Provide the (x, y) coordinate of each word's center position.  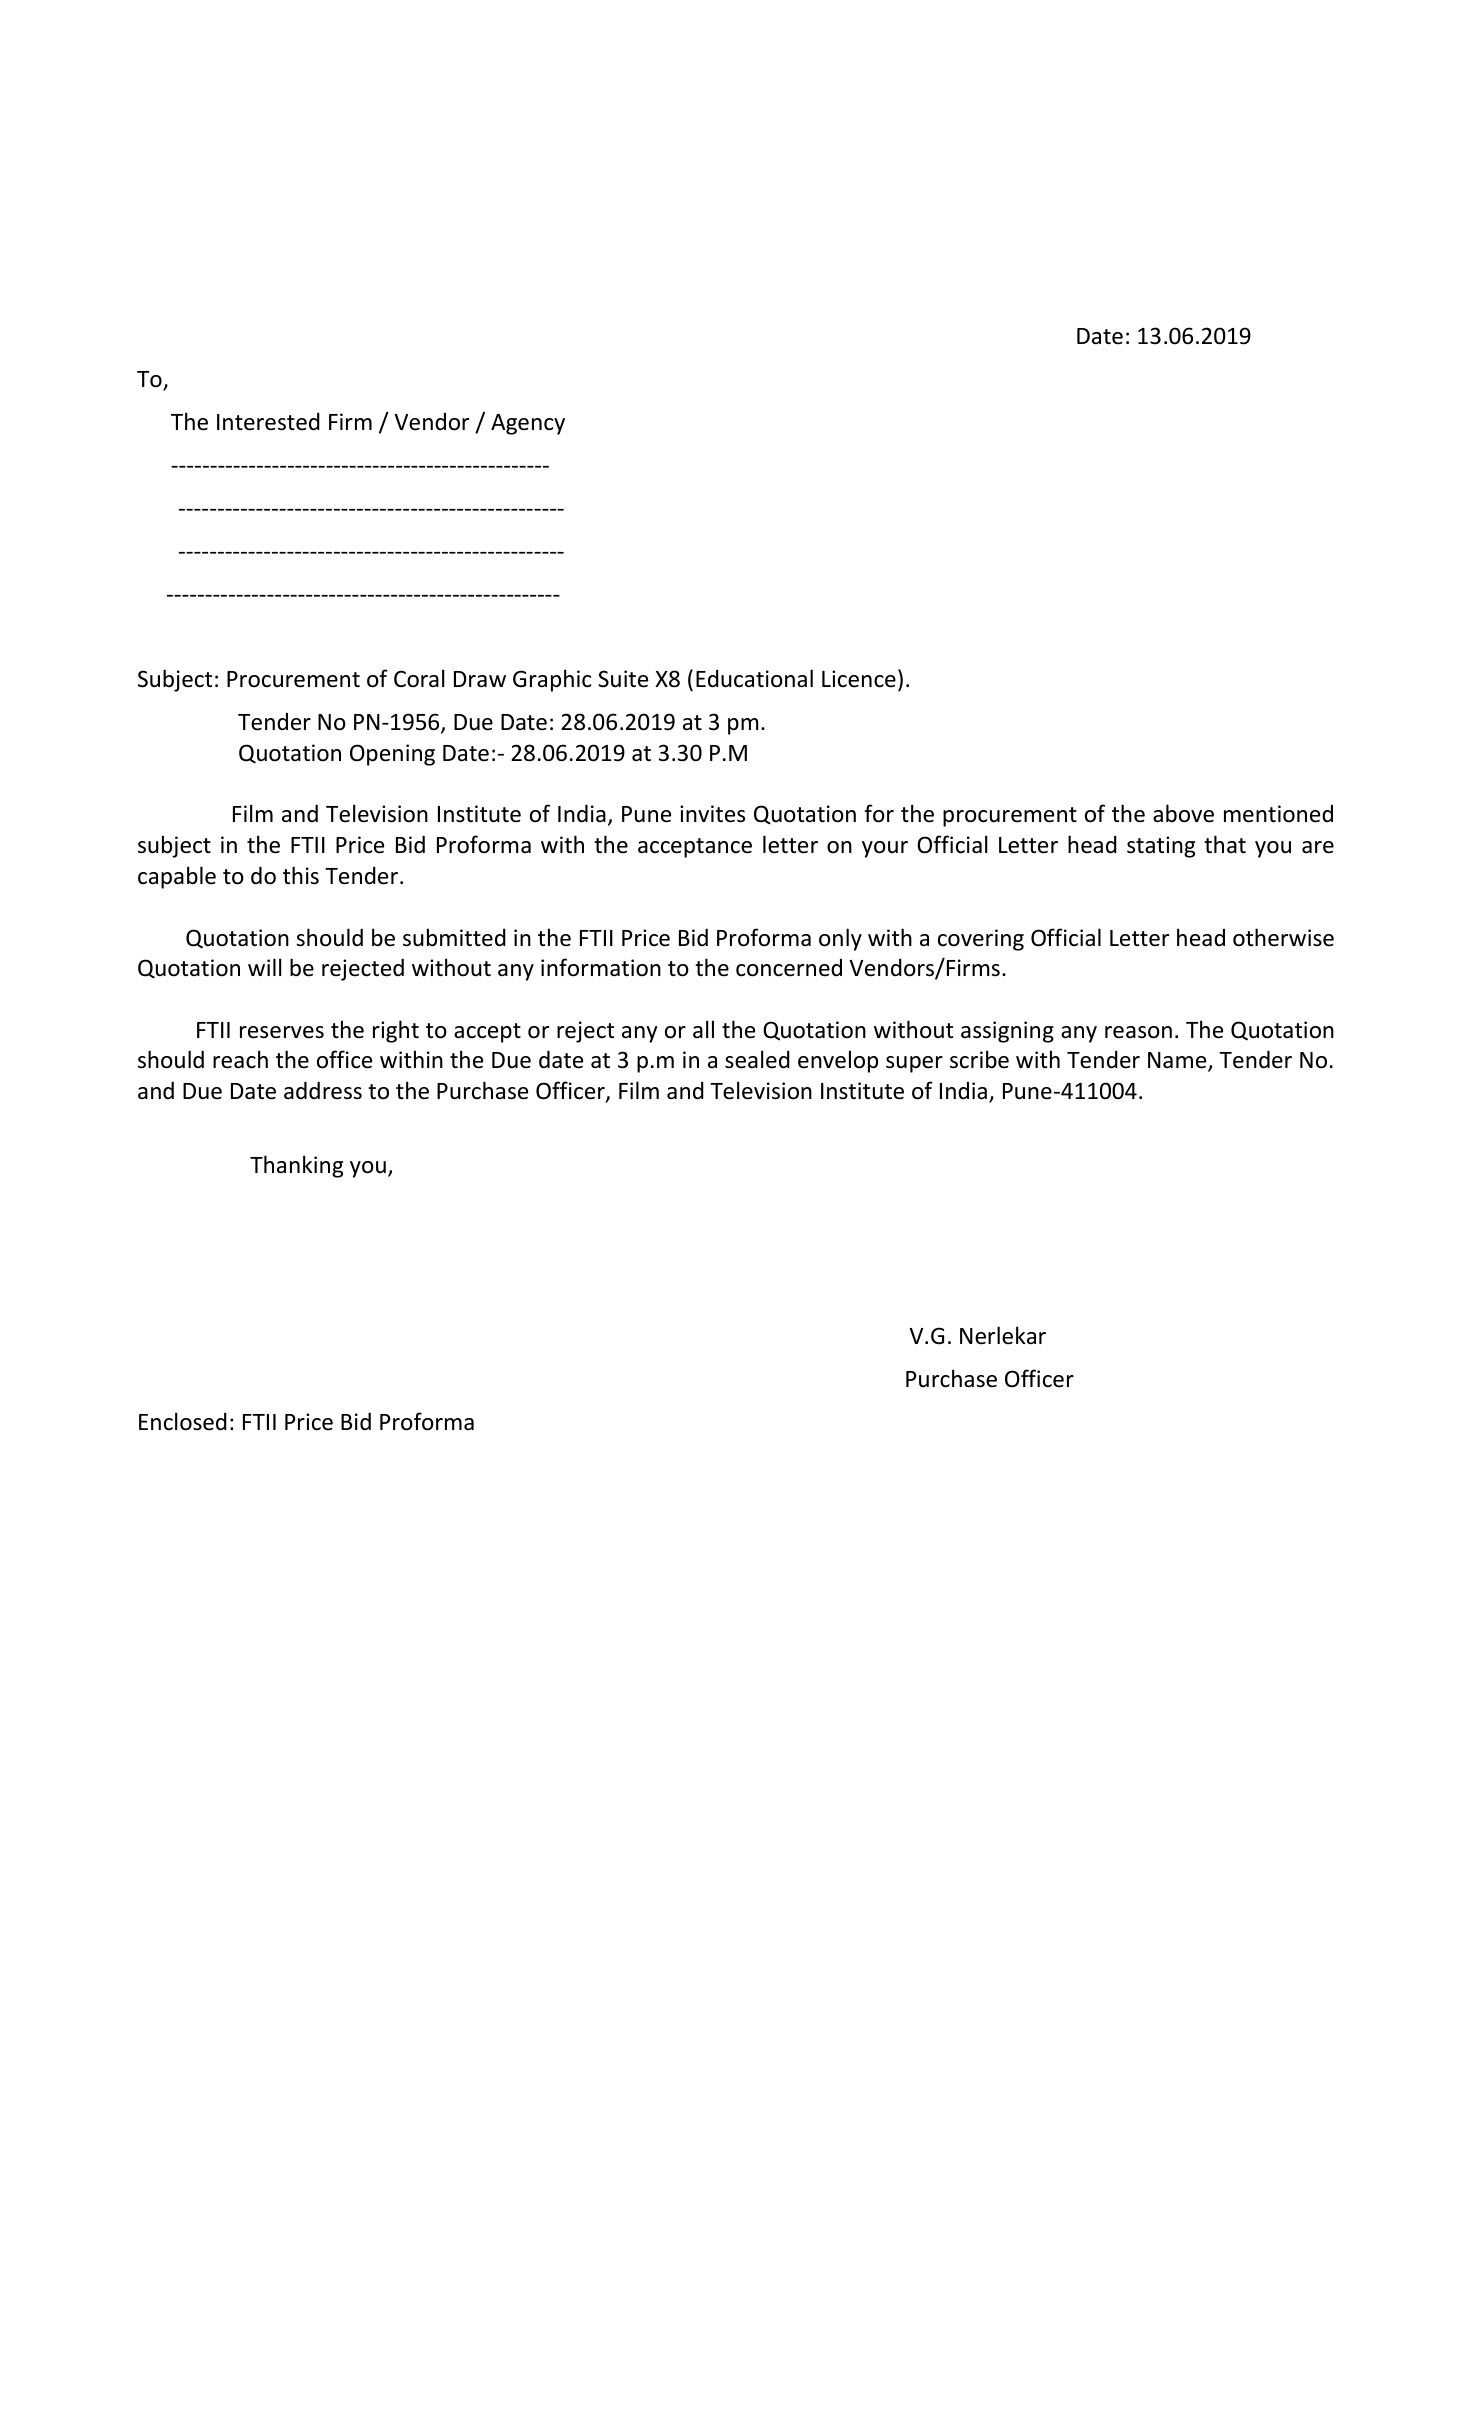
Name (1178, 1062)
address (323, 1090)
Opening (392, 755)
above (1183, 813)
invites (712, 814)
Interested (268, 422)
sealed (757, 1059)
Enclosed (183, 1421)
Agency (528, 424)
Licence (859, 679)
